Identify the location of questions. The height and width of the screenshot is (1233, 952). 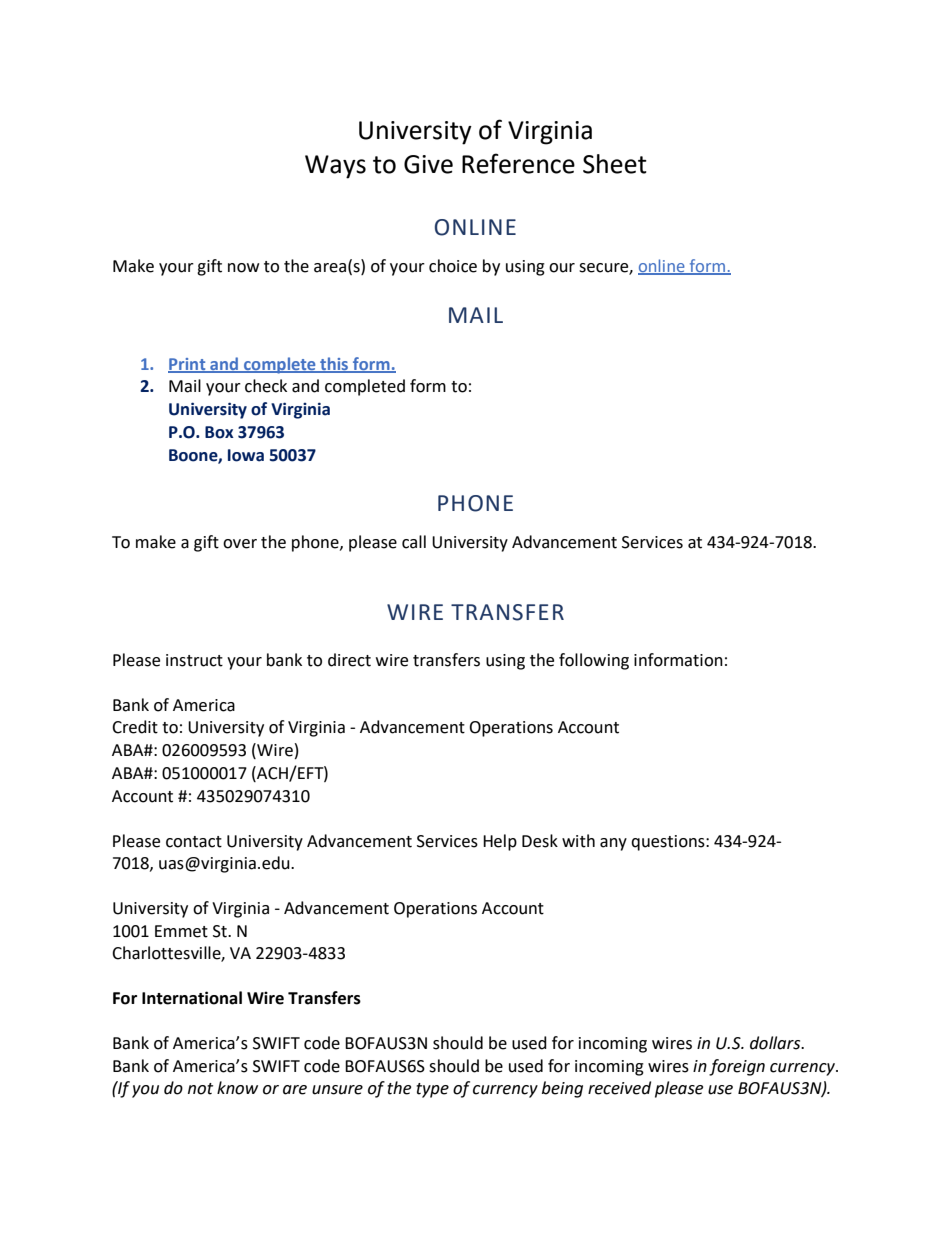
(669, 843).
